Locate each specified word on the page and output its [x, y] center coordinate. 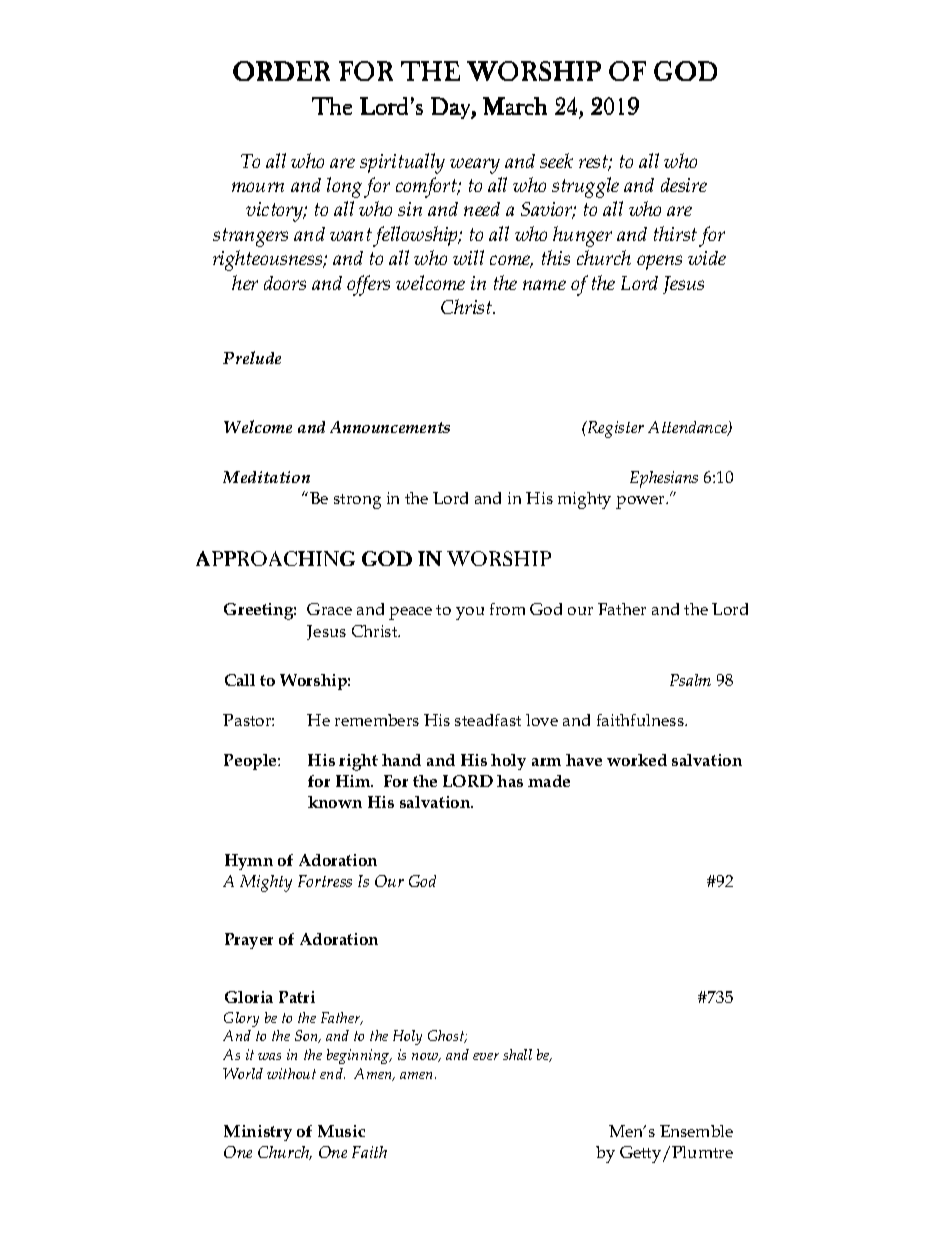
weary [475, 166]
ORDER [281, 71]
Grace [329, 609]
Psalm [690, 680]
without [291, 1073]
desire [684, 185]
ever [486, 1056]
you [470, 613]
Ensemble [696, 1131]
